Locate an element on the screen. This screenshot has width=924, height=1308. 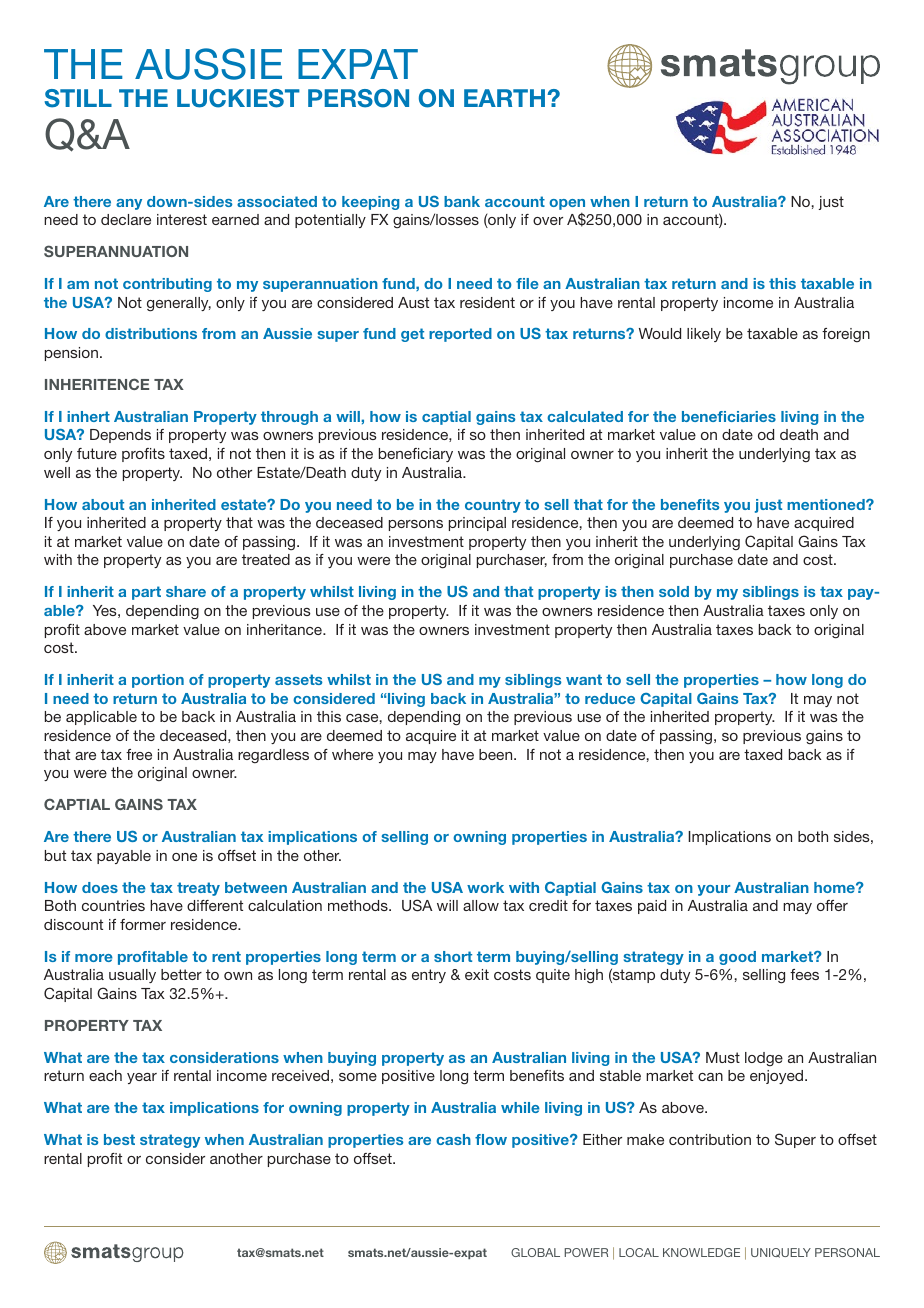
open is located at coordinates (567, 204).
